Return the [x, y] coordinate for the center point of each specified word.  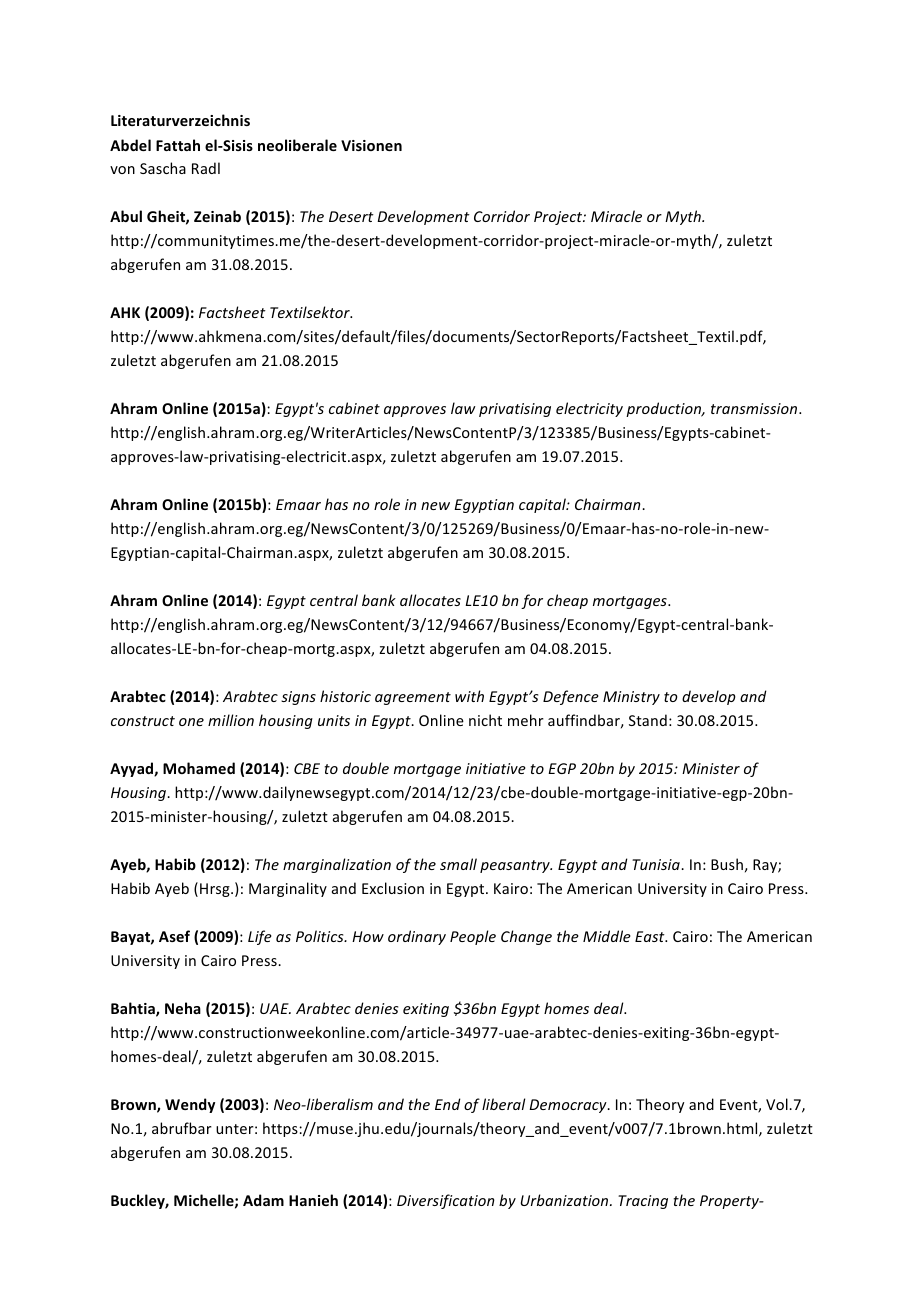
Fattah [178, 145]
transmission [755, 408]
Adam [263, 1200]
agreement [413, 698]
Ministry [631, 698]
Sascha [163, 168]
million [231, 720]
